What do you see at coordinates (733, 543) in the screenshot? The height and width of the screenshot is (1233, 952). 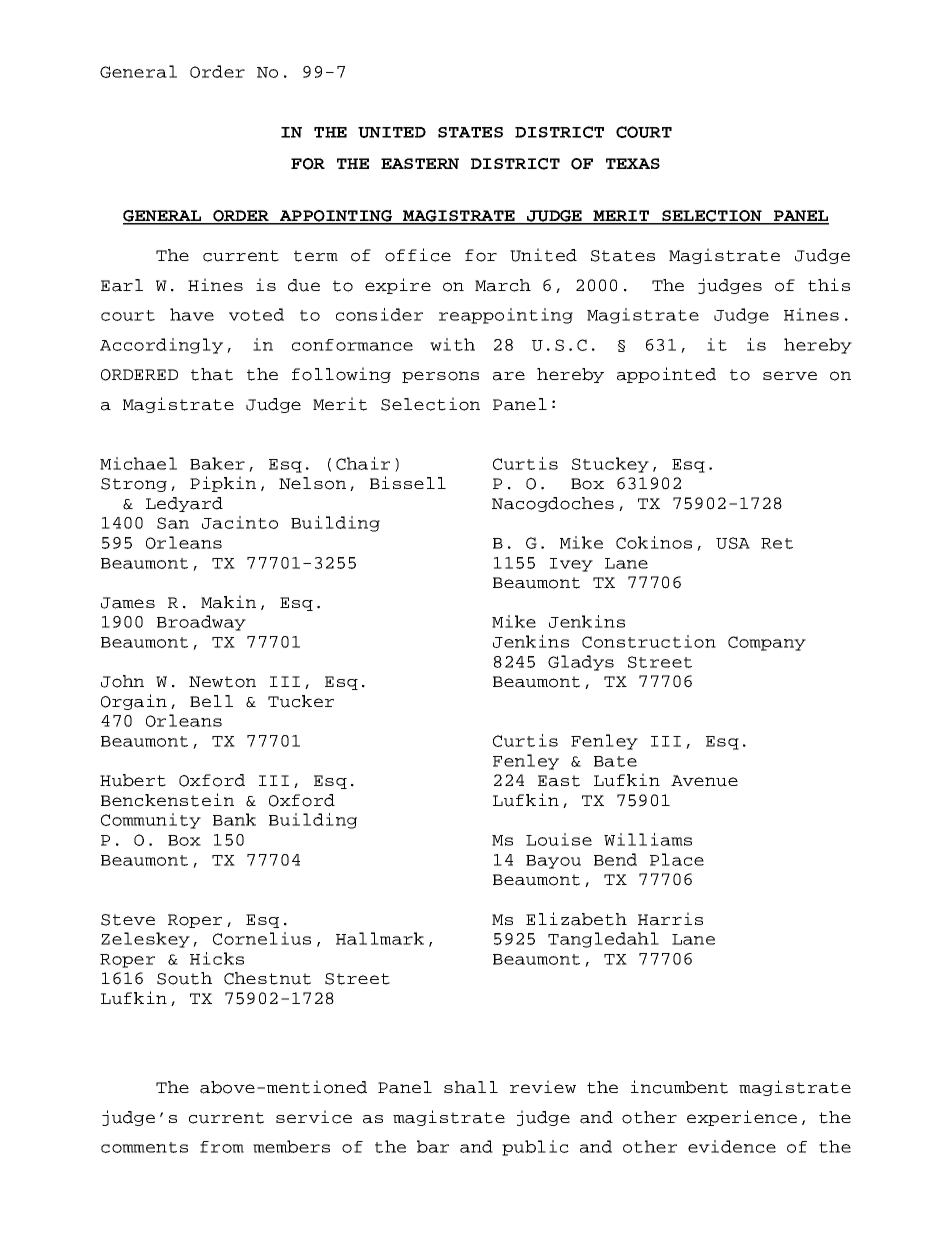 I see `USA` at bounding box center [733, 543].
